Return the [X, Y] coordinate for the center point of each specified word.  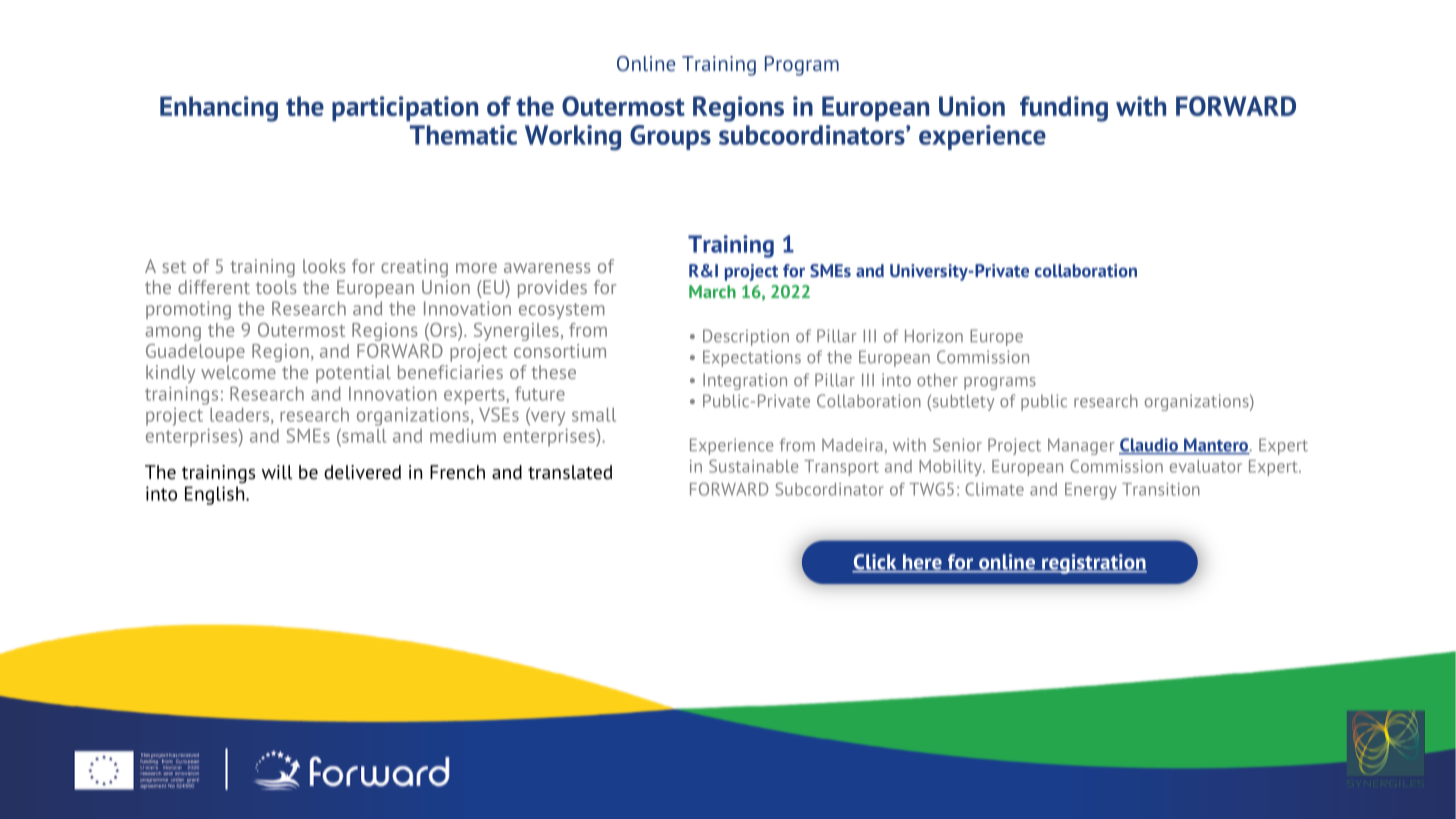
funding [1064, 109]
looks [324, 266]
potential [353, 374]
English [216, 495]
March [712, 291]
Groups [670, 137]
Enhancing [219, 109]
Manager [1081, 446]
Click [875, 563]
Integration [745, 381]
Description [746, 337]
